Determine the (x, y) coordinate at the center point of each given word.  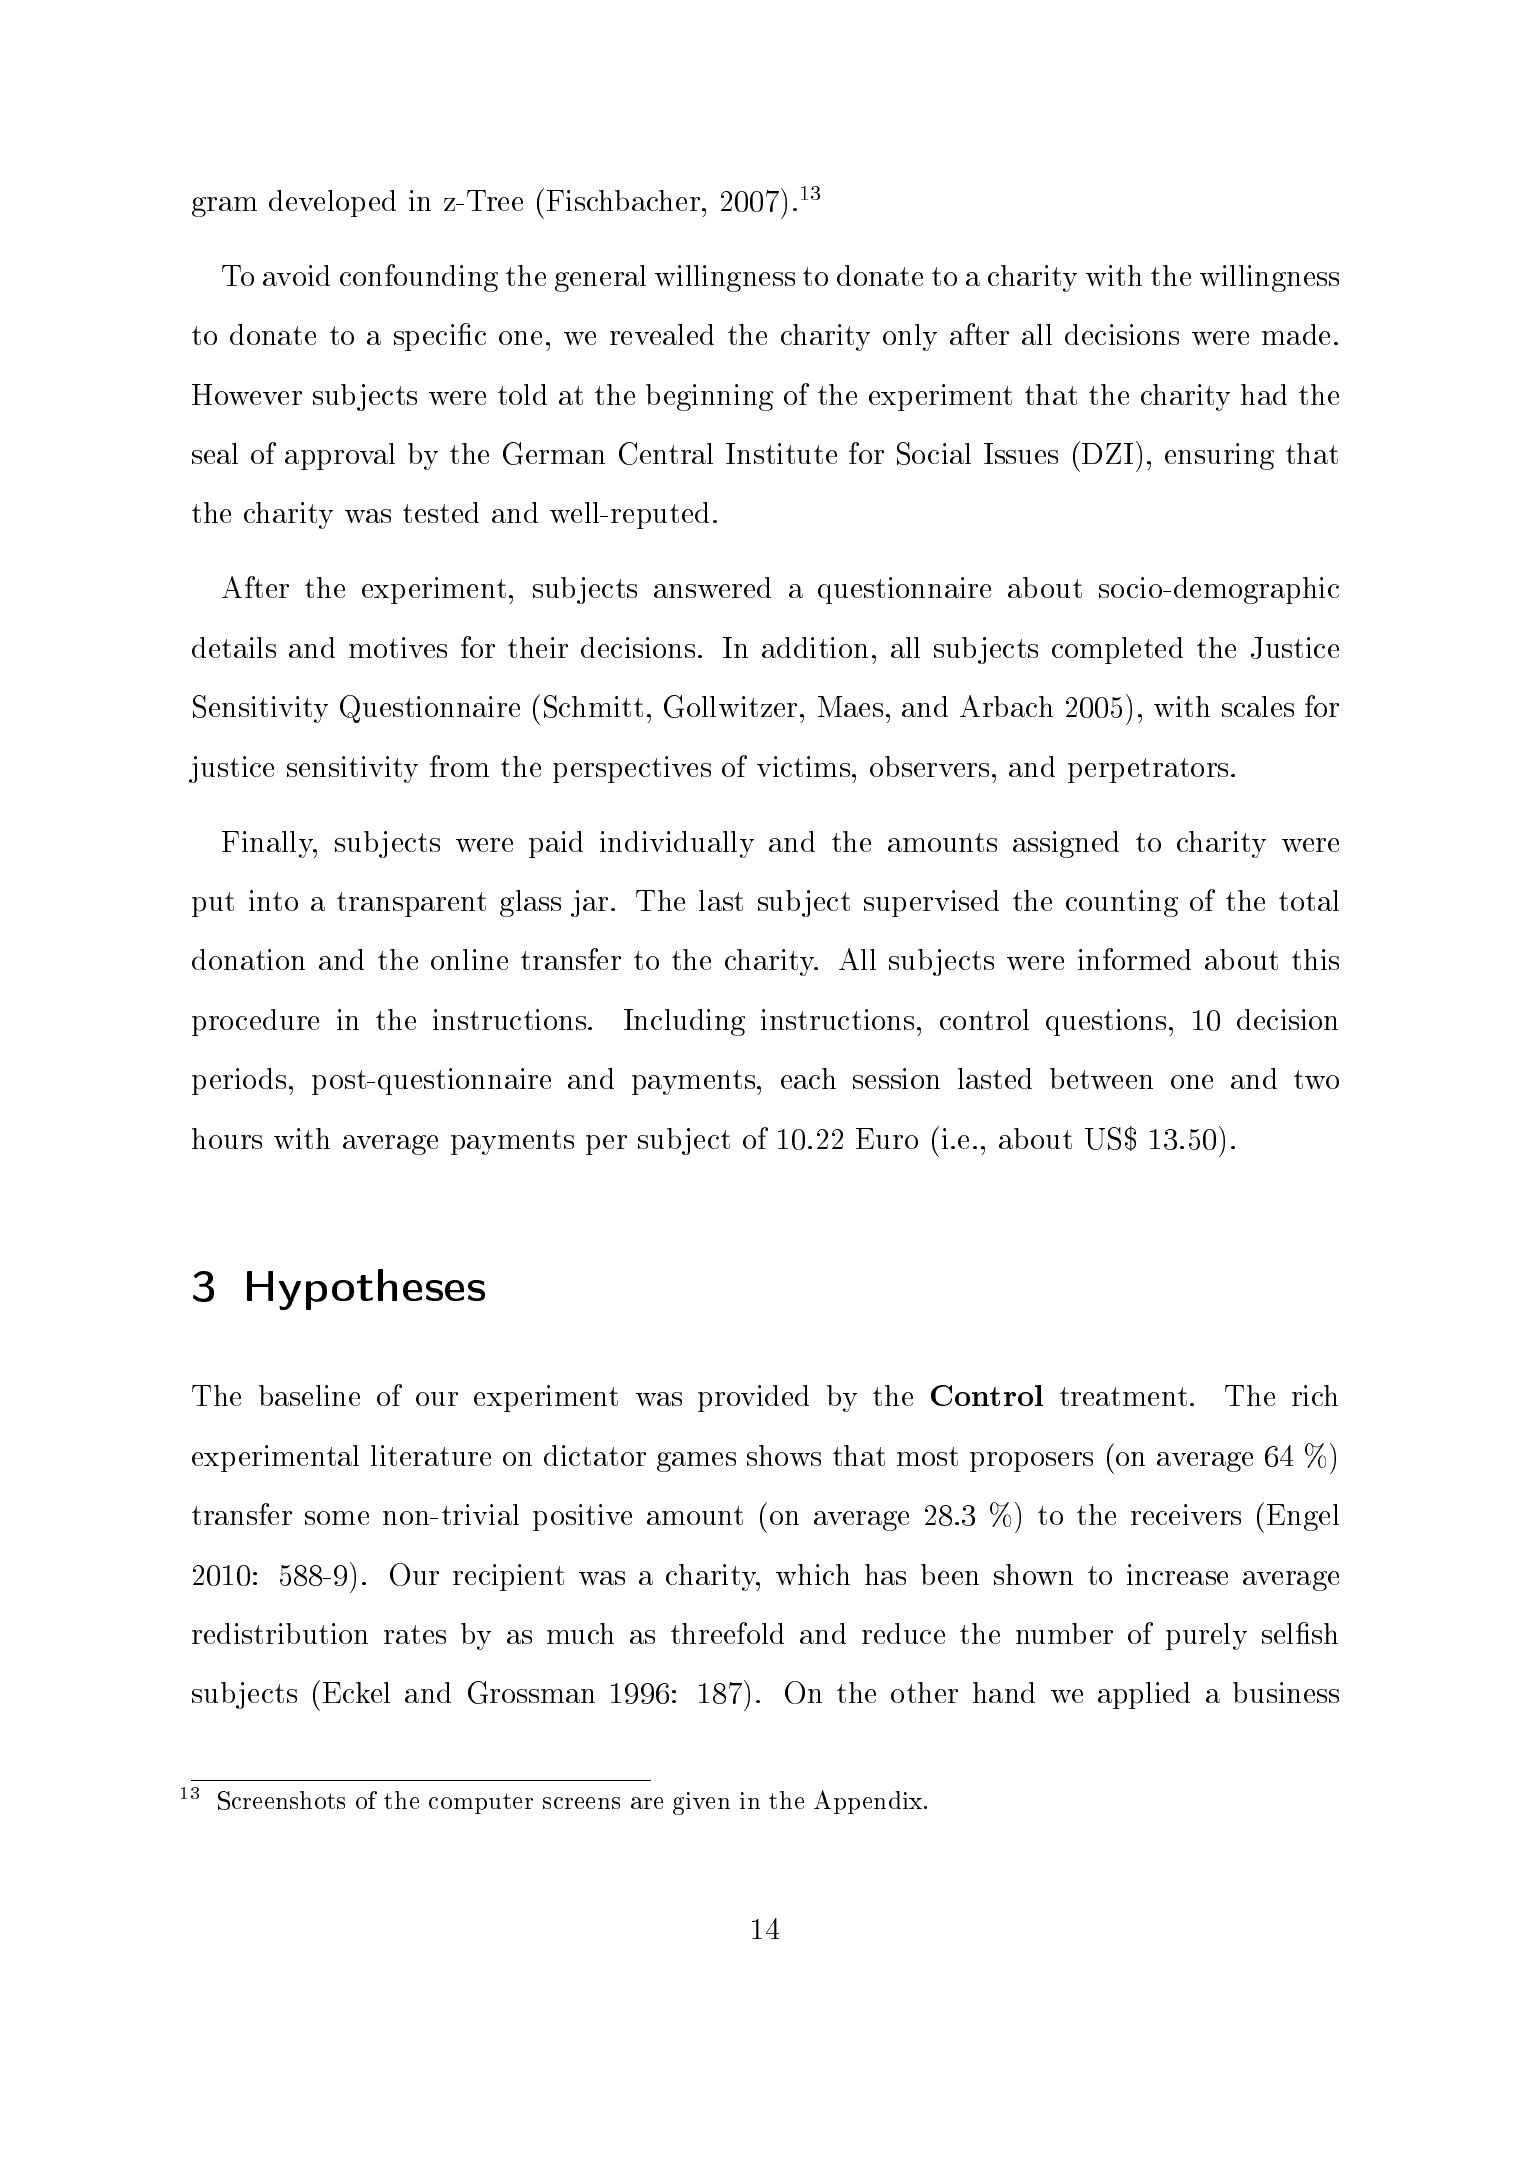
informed (1134, 959)
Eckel (356, 1692)
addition (815, 647)
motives (398, 647)
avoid (296, 275)
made (1296, 334)
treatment (1123, 1396)
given (701, 1803)
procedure (255, 1022)
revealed (662, 334)
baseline (309, 1395)
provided (753, 1398)
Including (684, 1022)
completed (1117, 650)
